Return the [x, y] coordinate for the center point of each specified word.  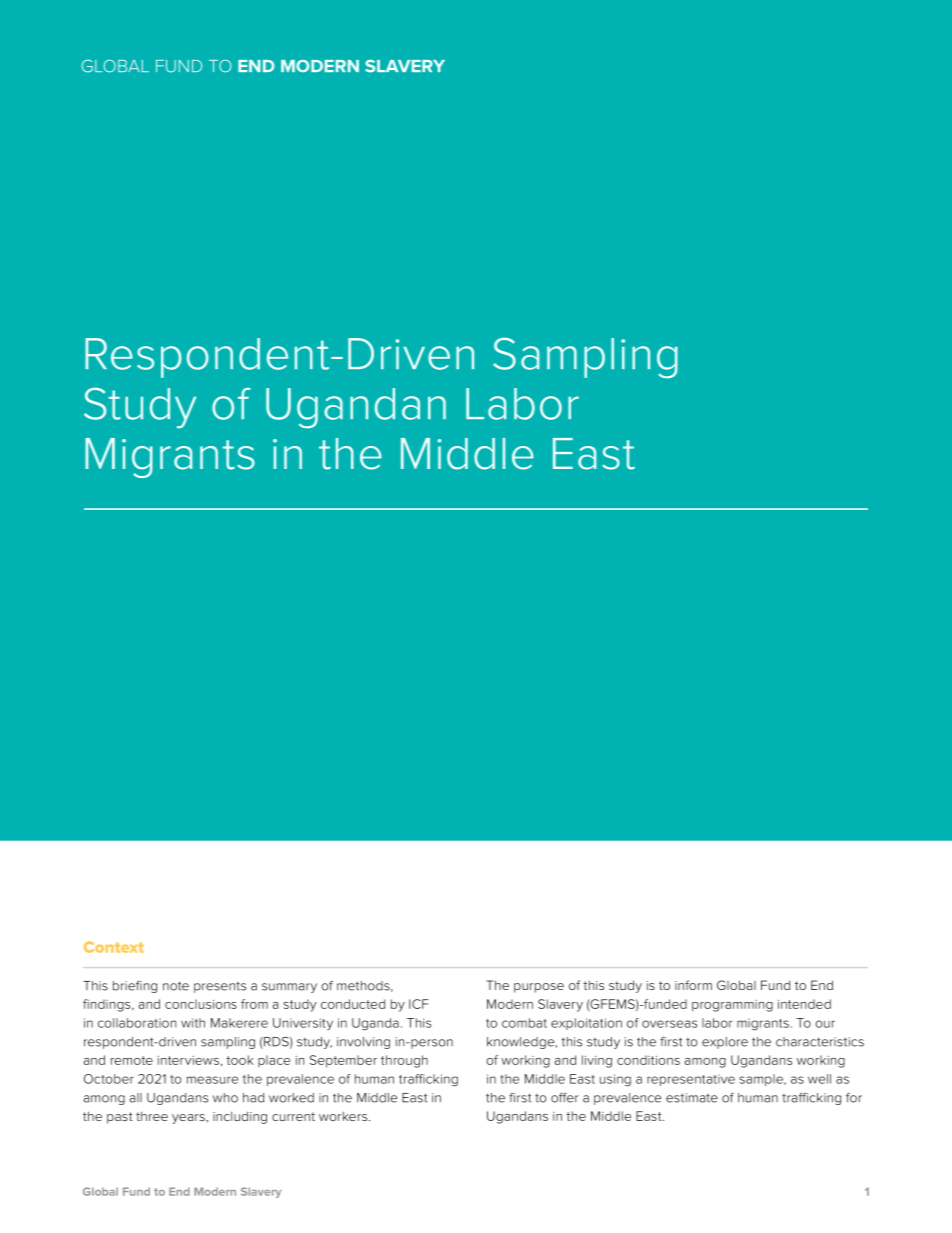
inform [693, 985]
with [193, 1023]
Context [114, 947]
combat [524, 1023]
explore [725, 1043]
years [189, 1119]
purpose [539, 988]
